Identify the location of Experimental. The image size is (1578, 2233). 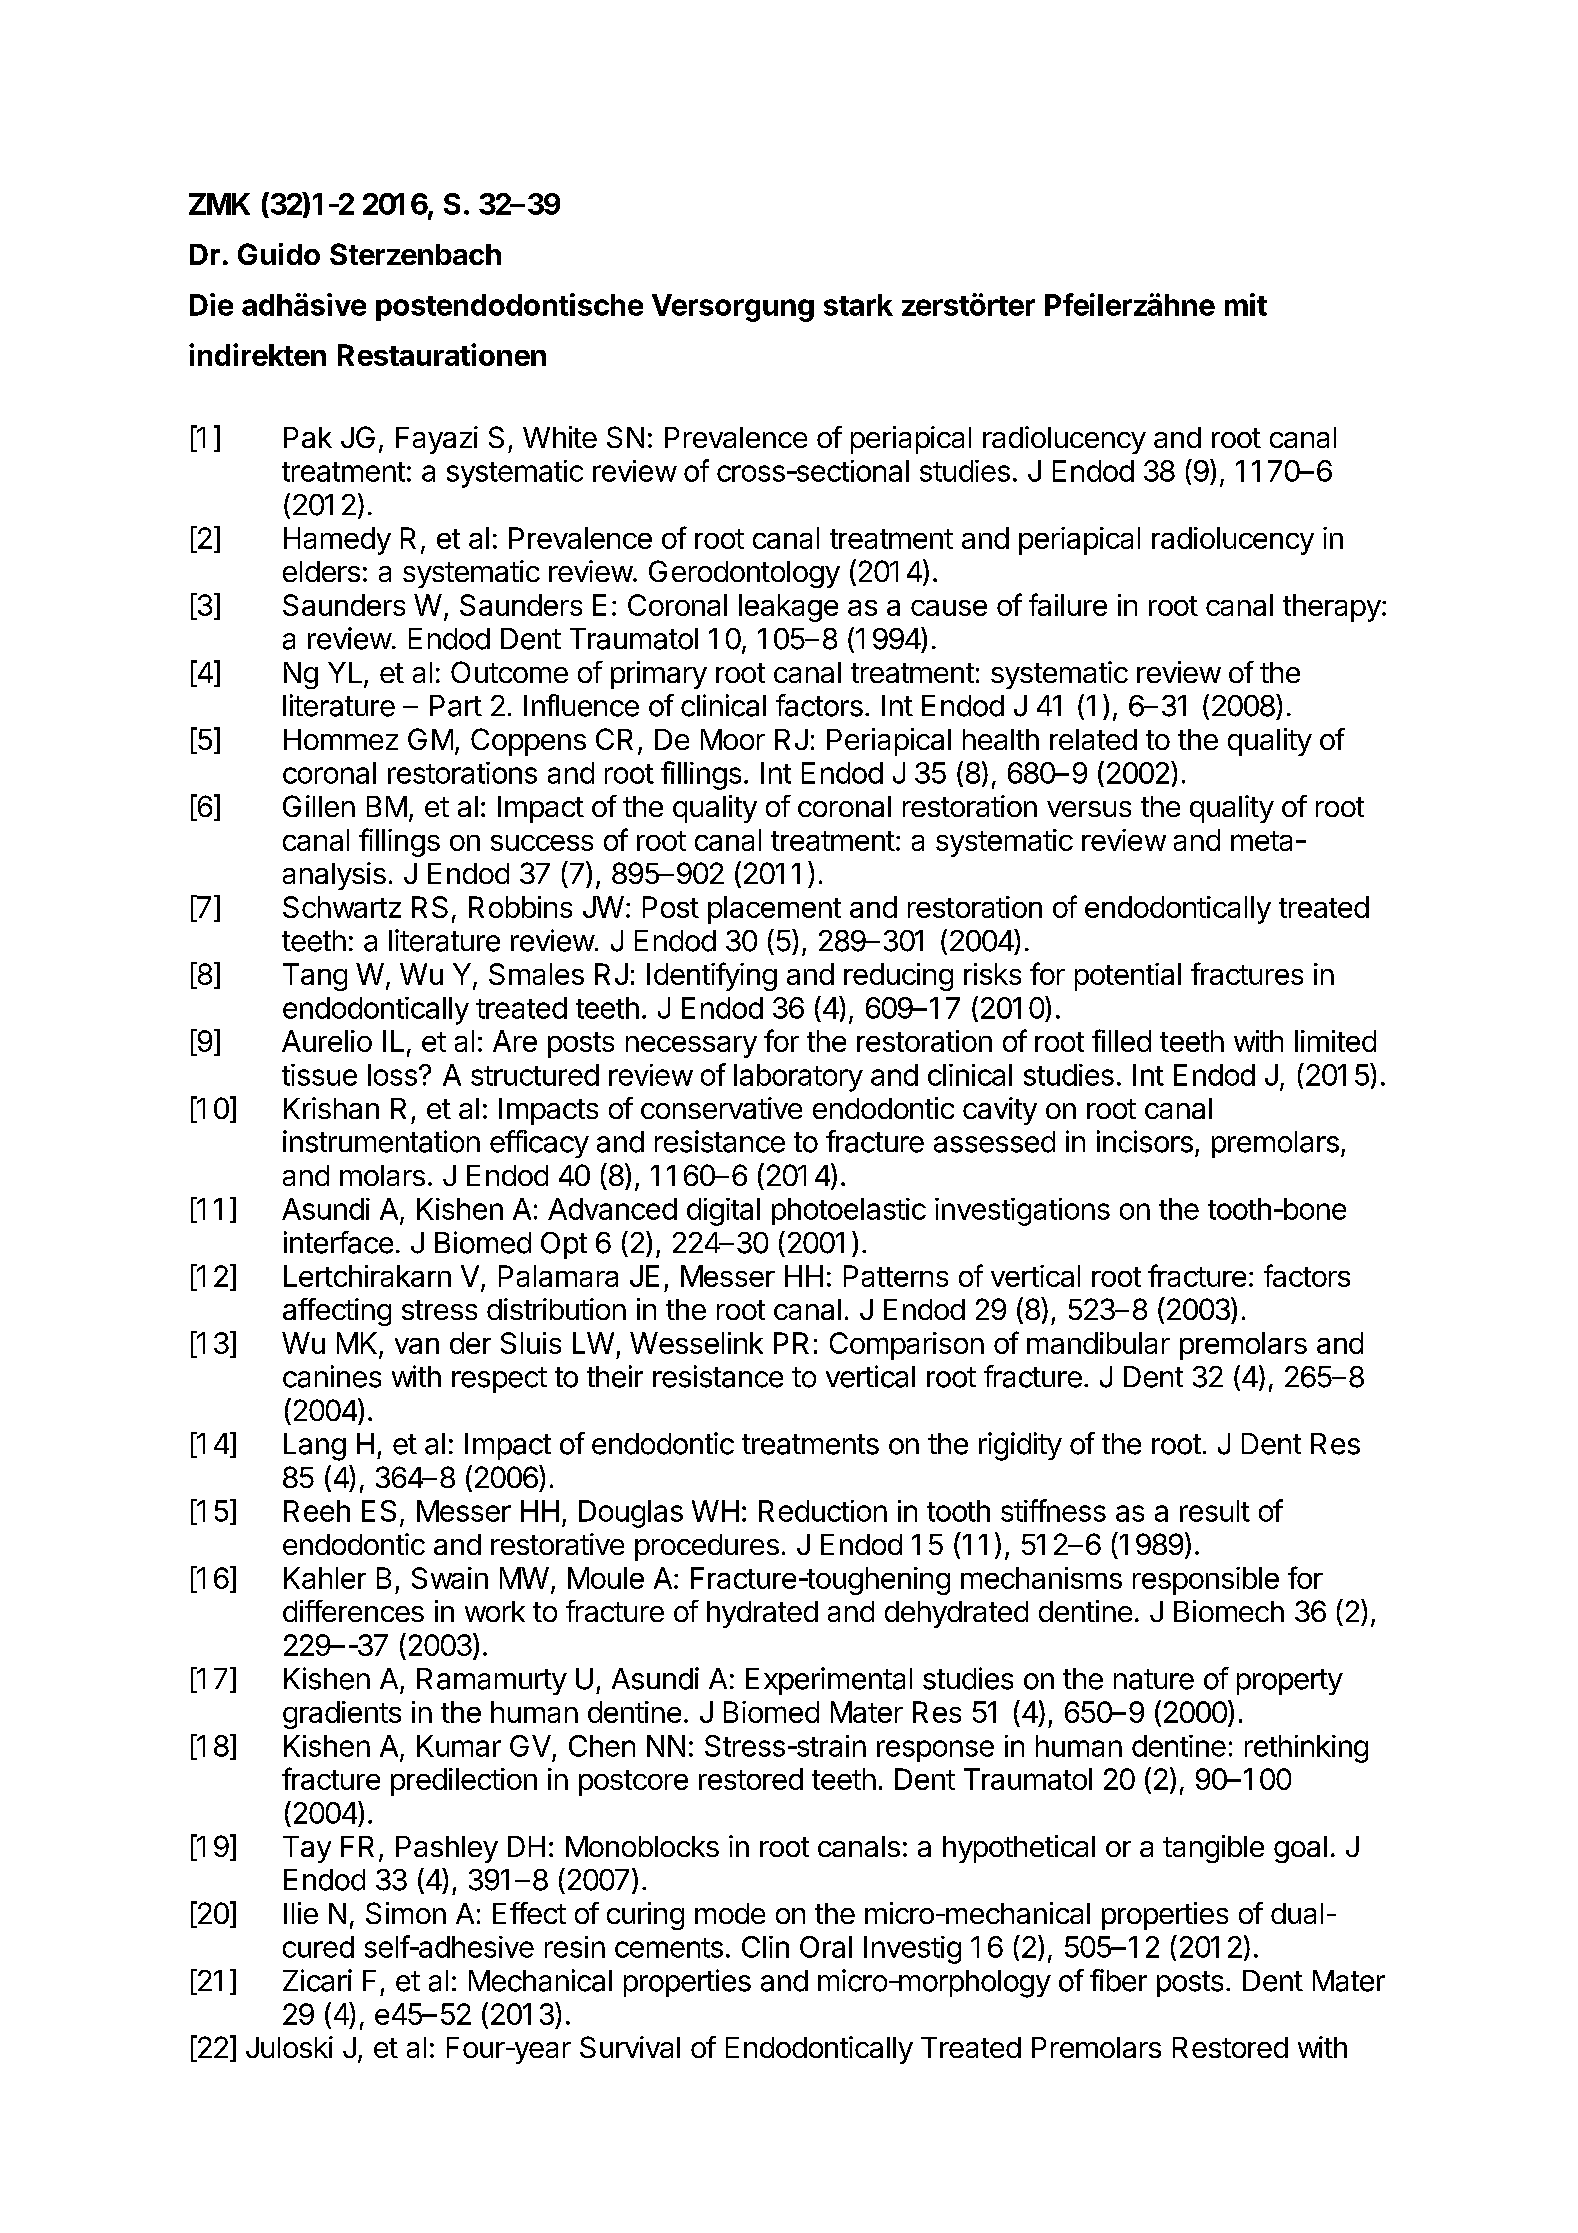
(829, 1681).
